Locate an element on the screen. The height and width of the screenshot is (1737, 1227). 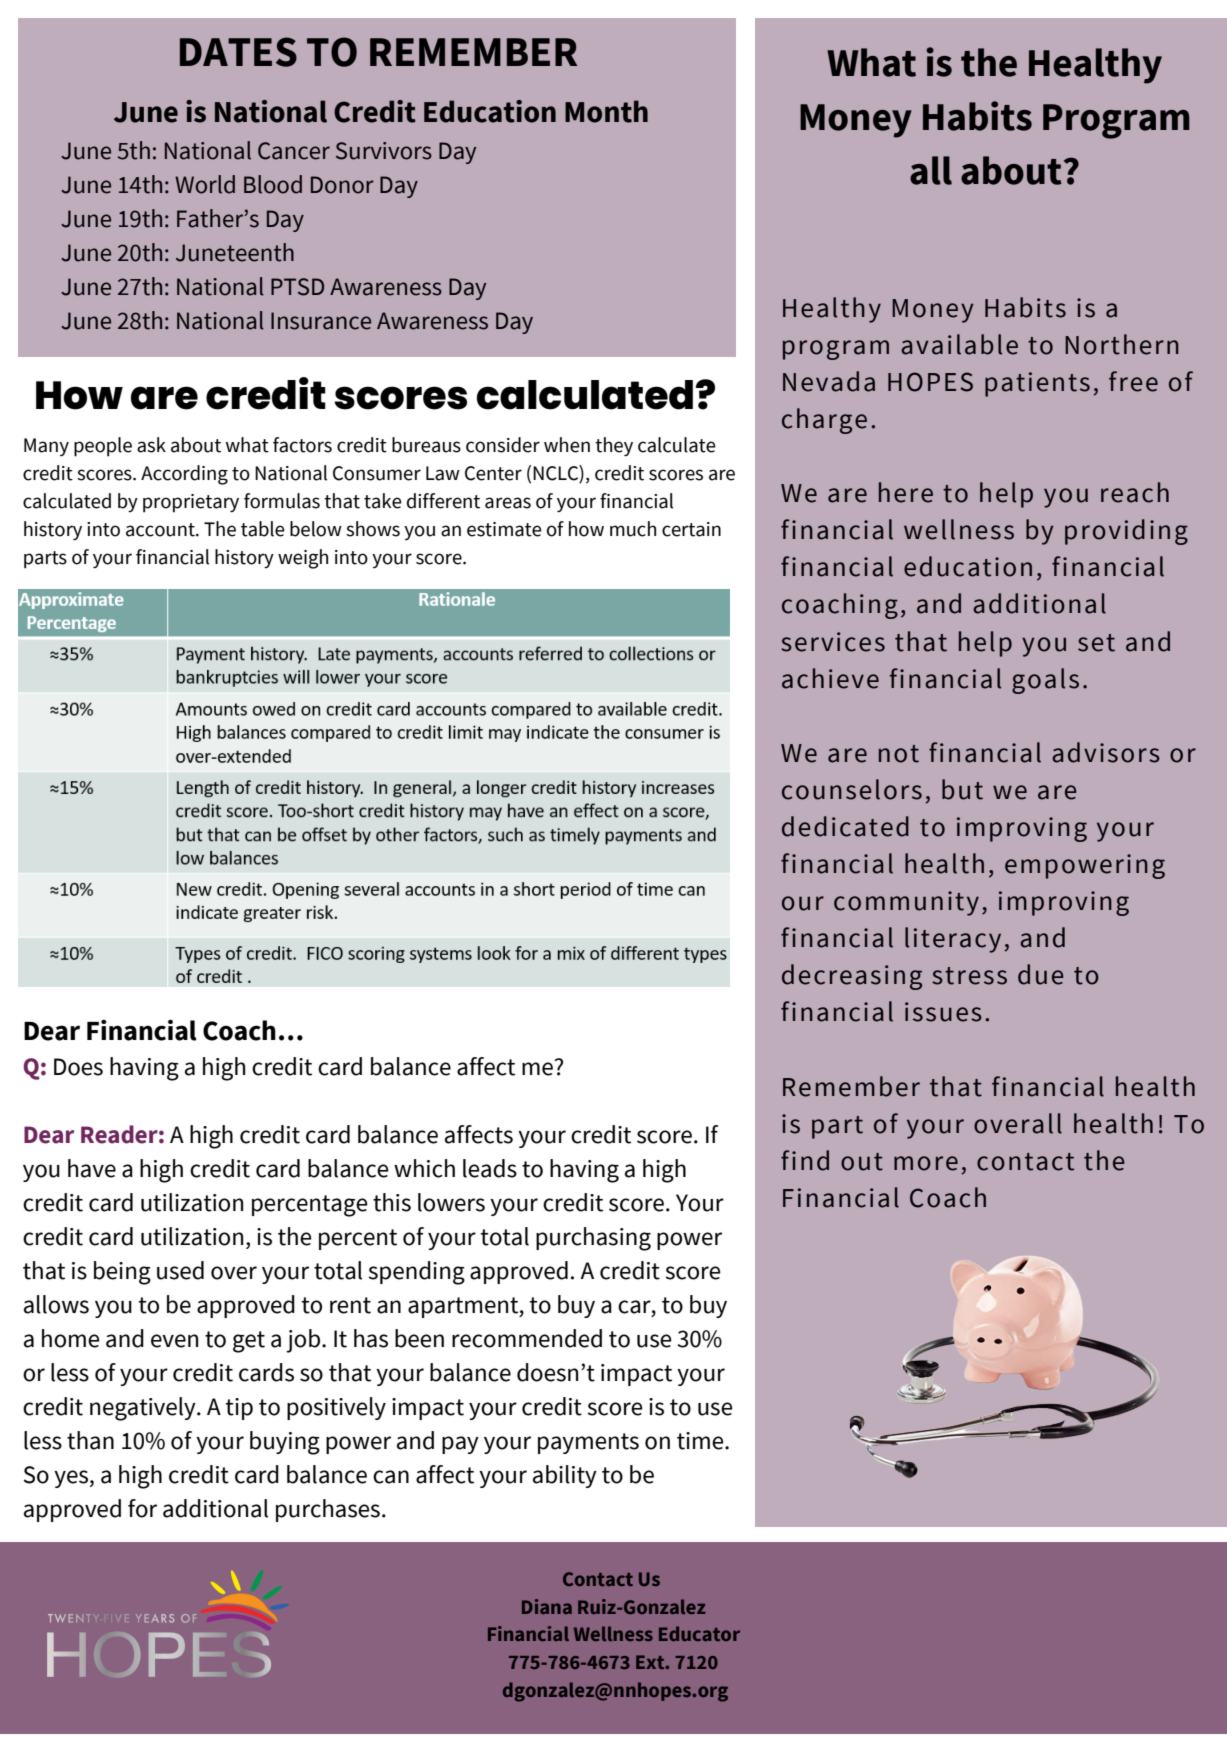
Diana is located at coordinates (547, 1606).
